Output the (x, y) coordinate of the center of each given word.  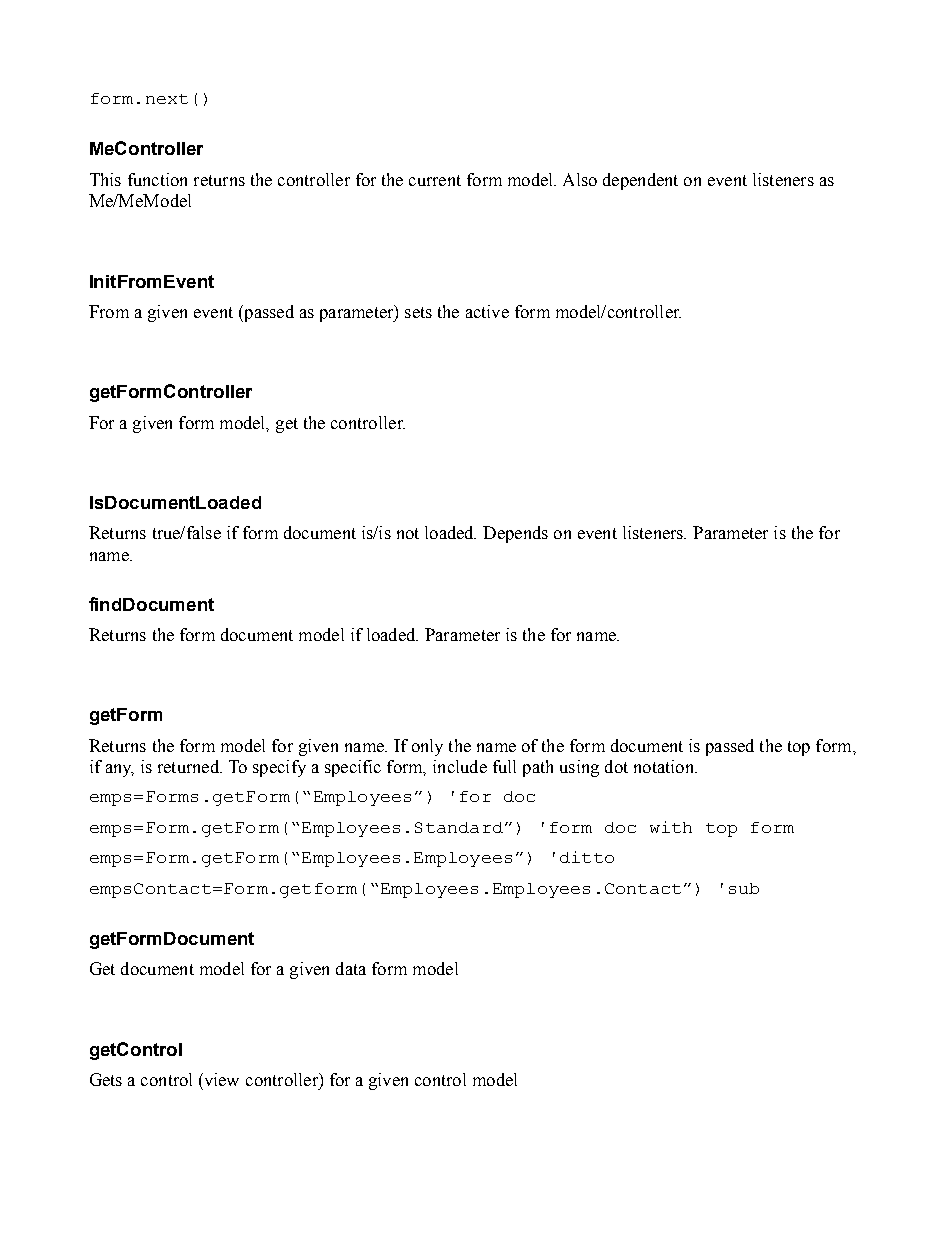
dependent (640, 181)
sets (418, 312)
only (427, 747)
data (351, 968)
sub (744, 888)
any (120, 770)
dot (616, 766)
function (157, 179)
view (220, 1079)
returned (190, 766)
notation (665, 766)
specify (279, 768)
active (487, 311)
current (435, 180)
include (460, 766)
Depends (515, 534)
